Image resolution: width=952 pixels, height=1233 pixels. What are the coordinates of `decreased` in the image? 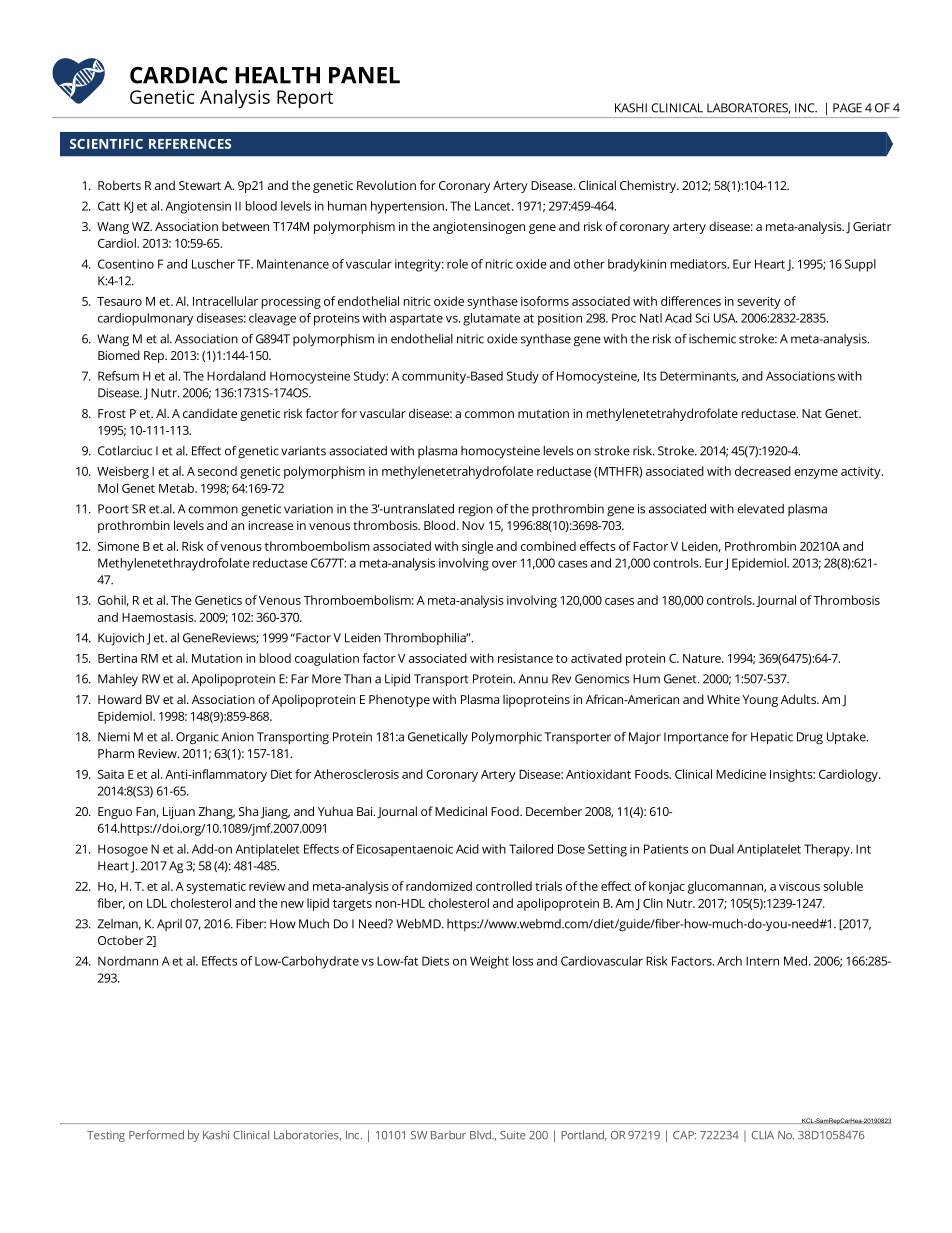 It's located at (763, 471).
